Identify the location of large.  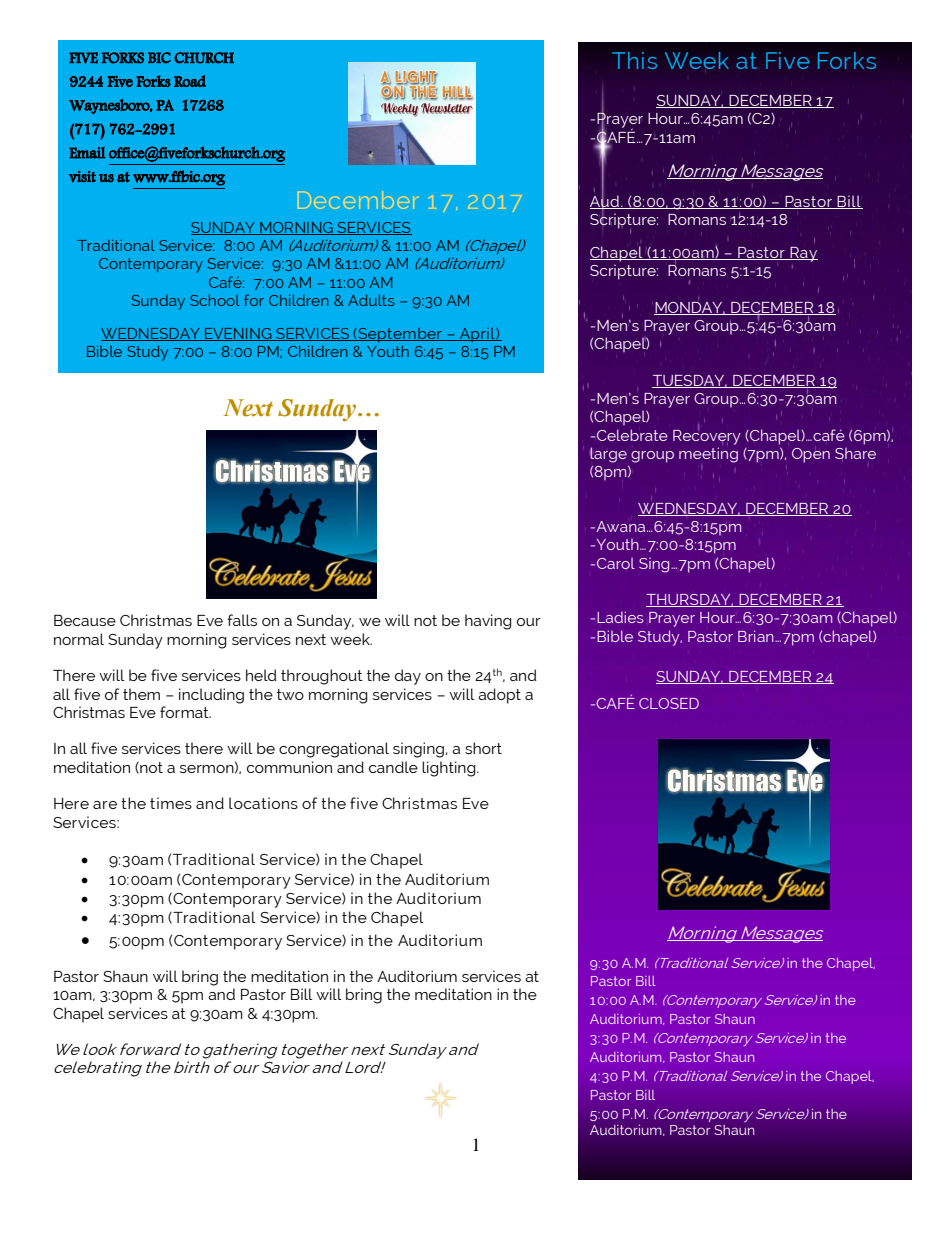
(608, 455).
